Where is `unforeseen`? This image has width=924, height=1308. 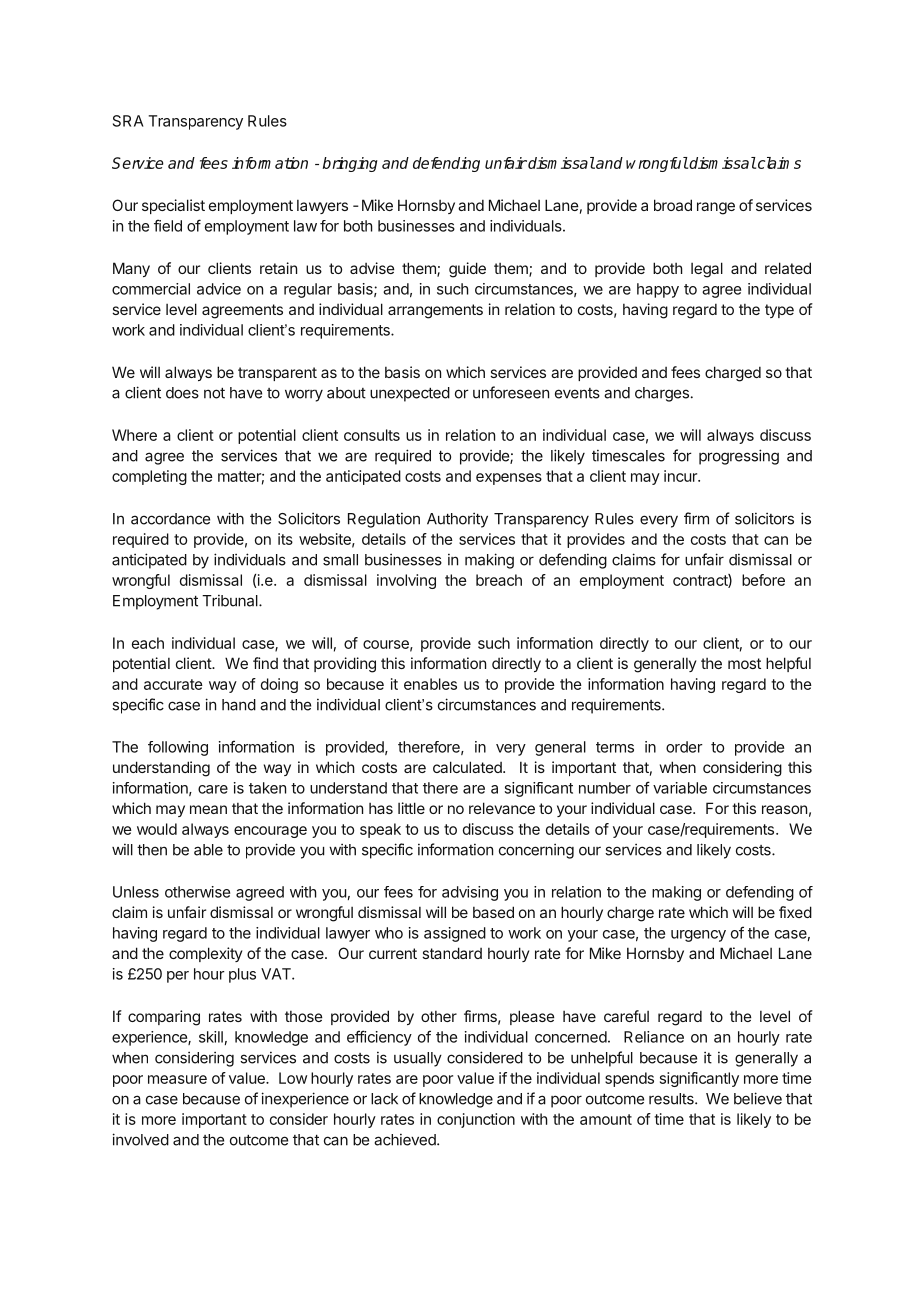 unforeseen is located at coordinates (511, 392).
